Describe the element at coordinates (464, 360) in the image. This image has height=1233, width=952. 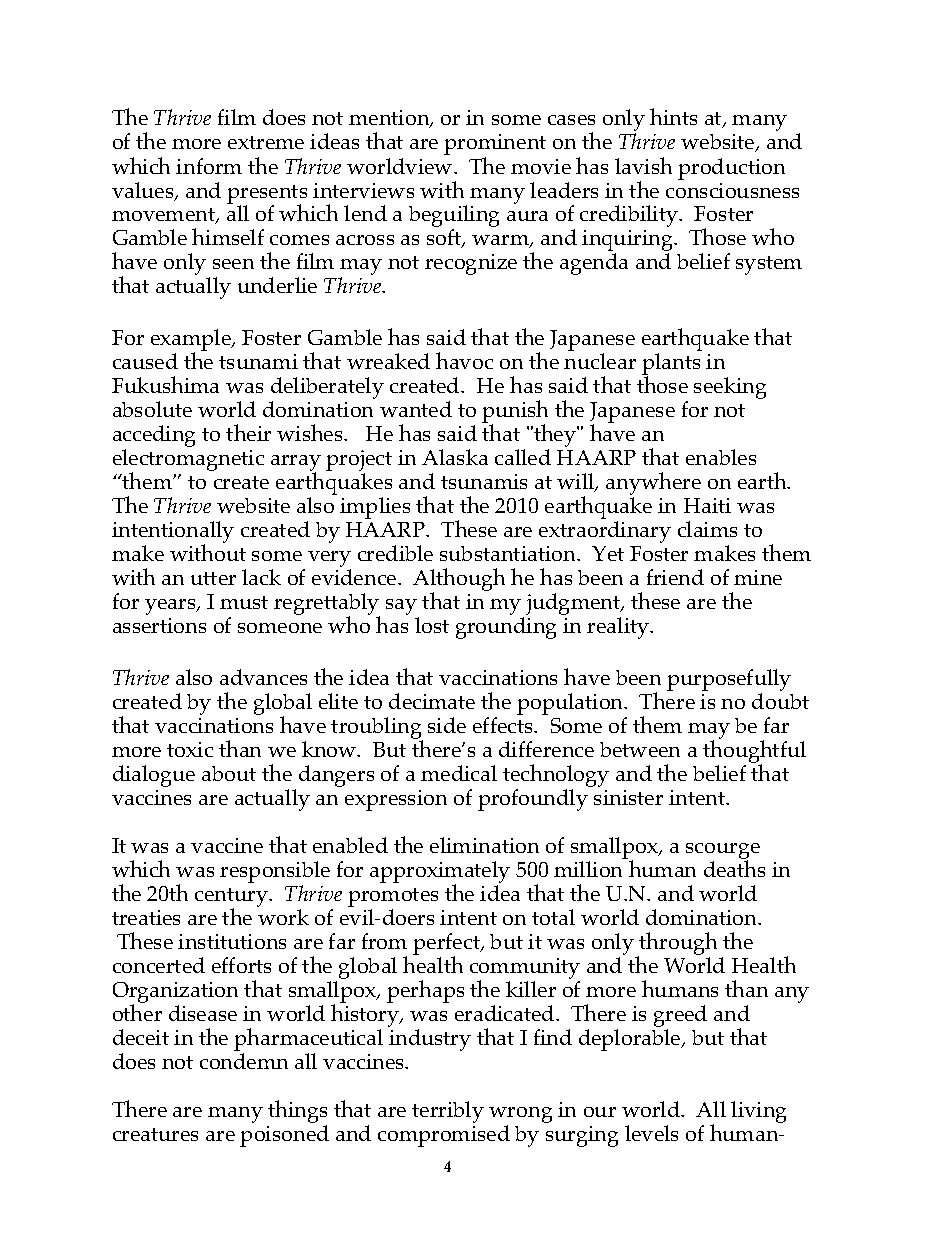
I see `havoc` at that location.
